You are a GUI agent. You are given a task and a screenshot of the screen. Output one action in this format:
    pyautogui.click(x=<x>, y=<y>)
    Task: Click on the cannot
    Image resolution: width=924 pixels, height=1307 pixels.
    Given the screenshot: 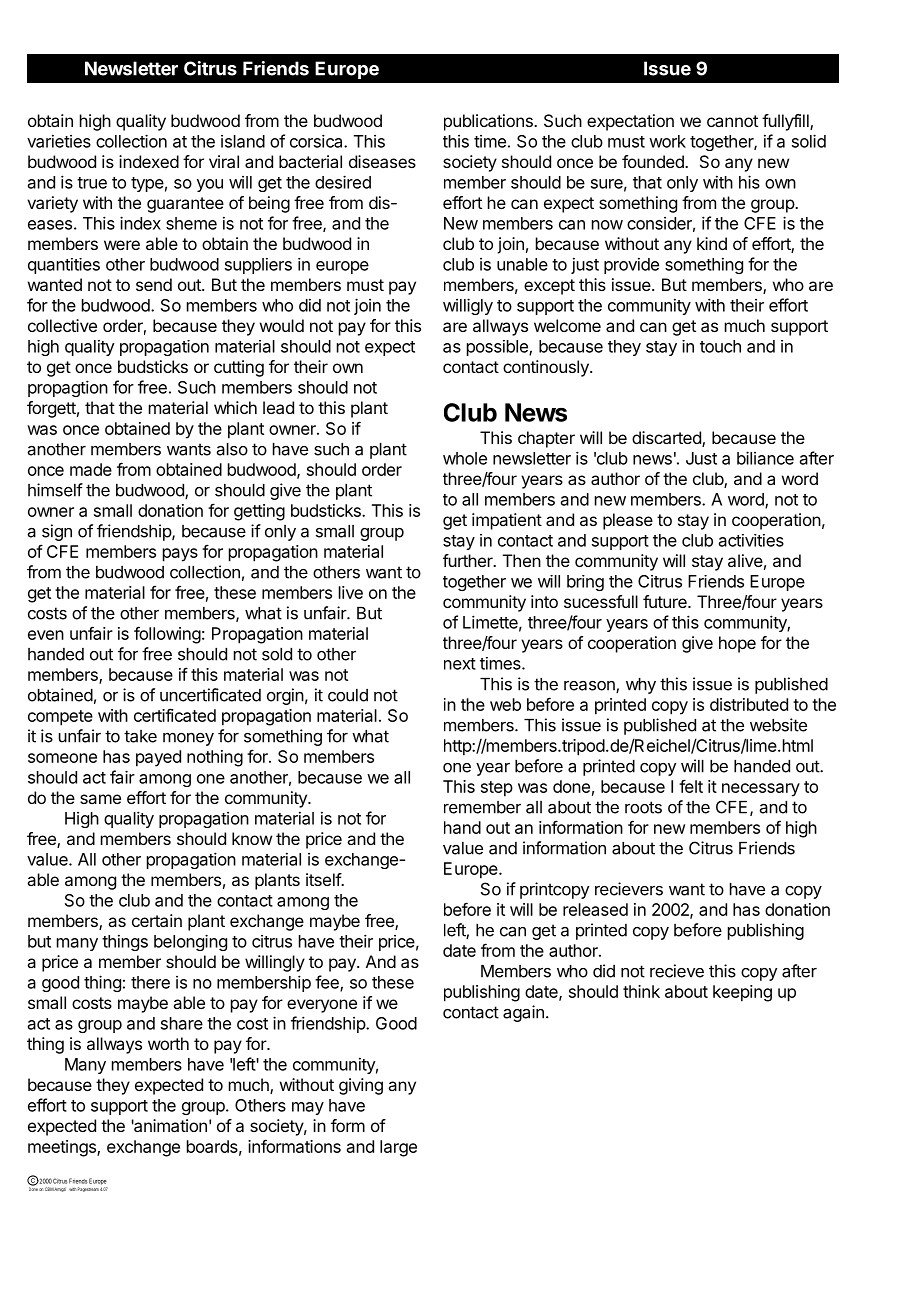 What is the action you would take?
    pyautogui.click(x=732, y=121)
